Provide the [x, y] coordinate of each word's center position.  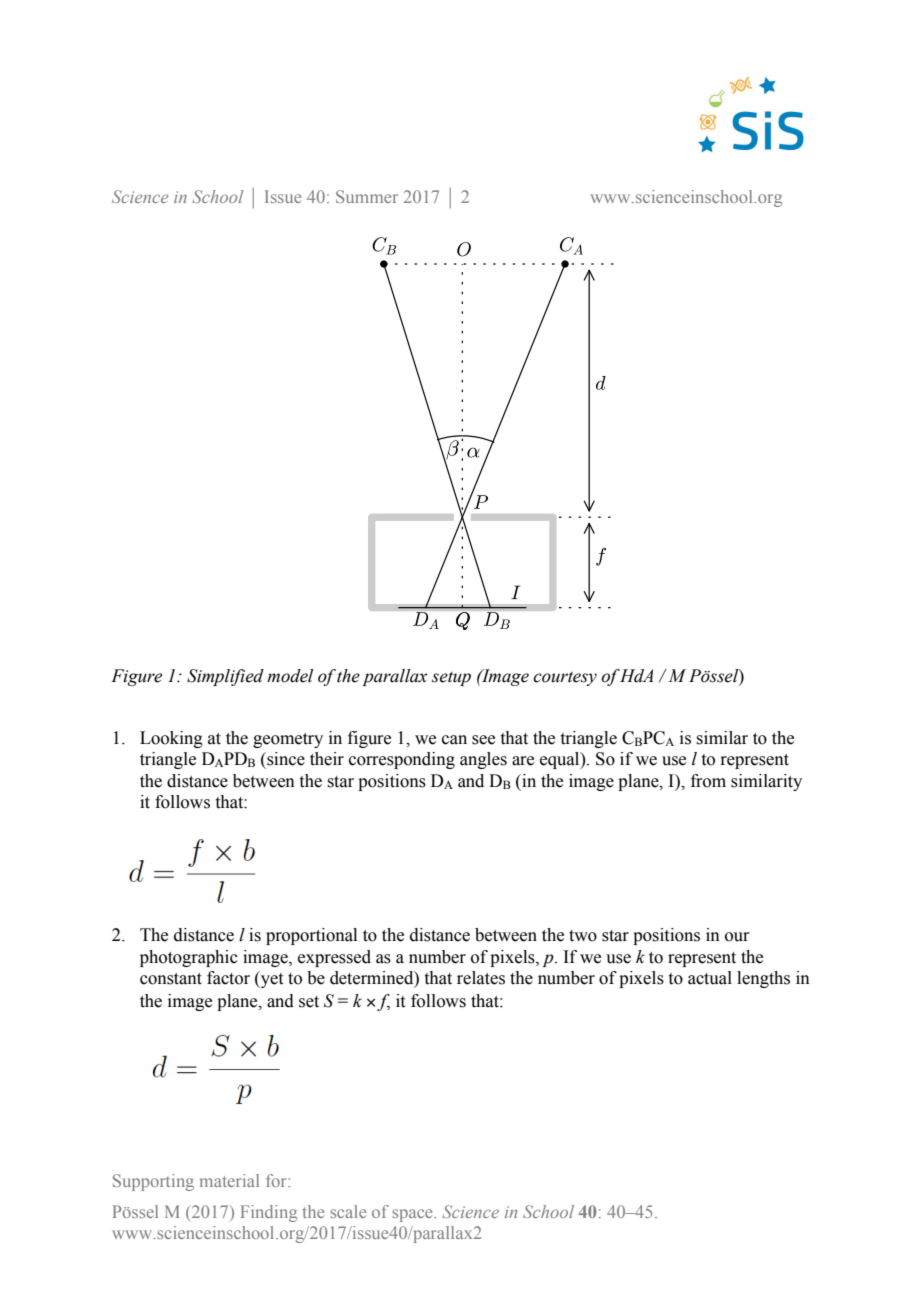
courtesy [565, 679]
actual [710, 978]
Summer [367, 196]
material [229, 1180]
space [413, 1215]
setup [451, 679]
